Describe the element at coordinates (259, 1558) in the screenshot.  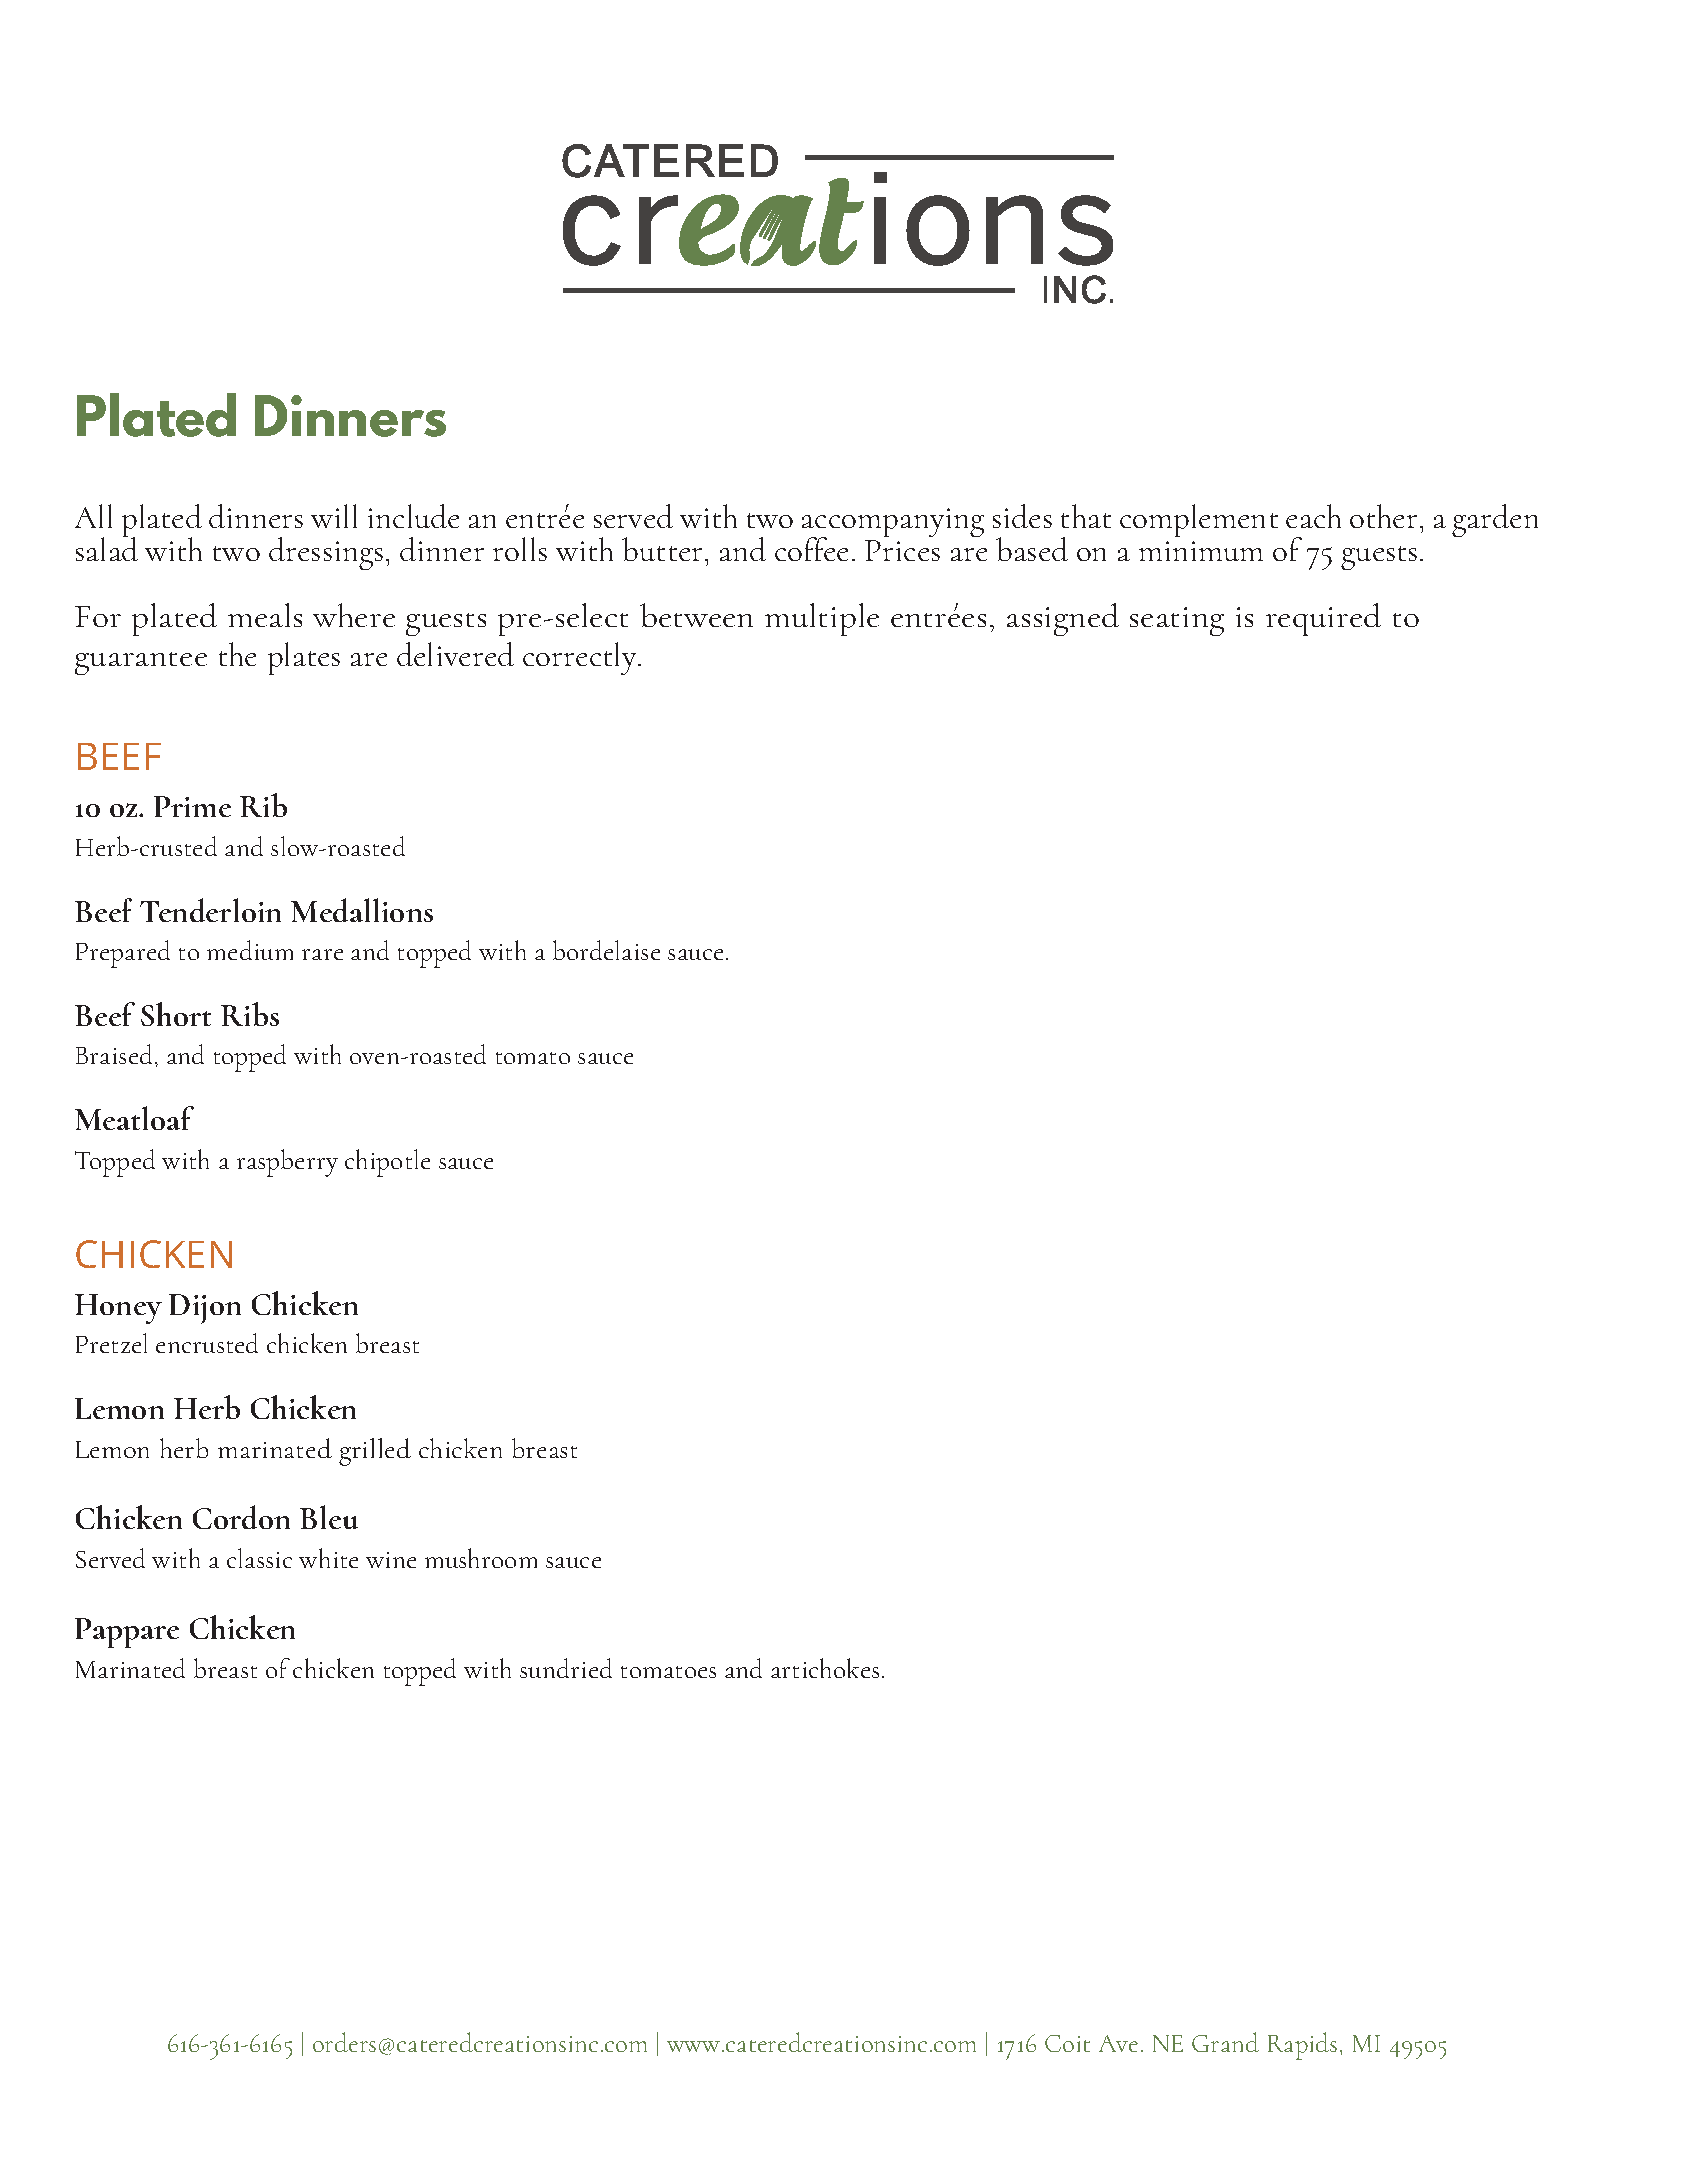
I see `classic` at that location.
